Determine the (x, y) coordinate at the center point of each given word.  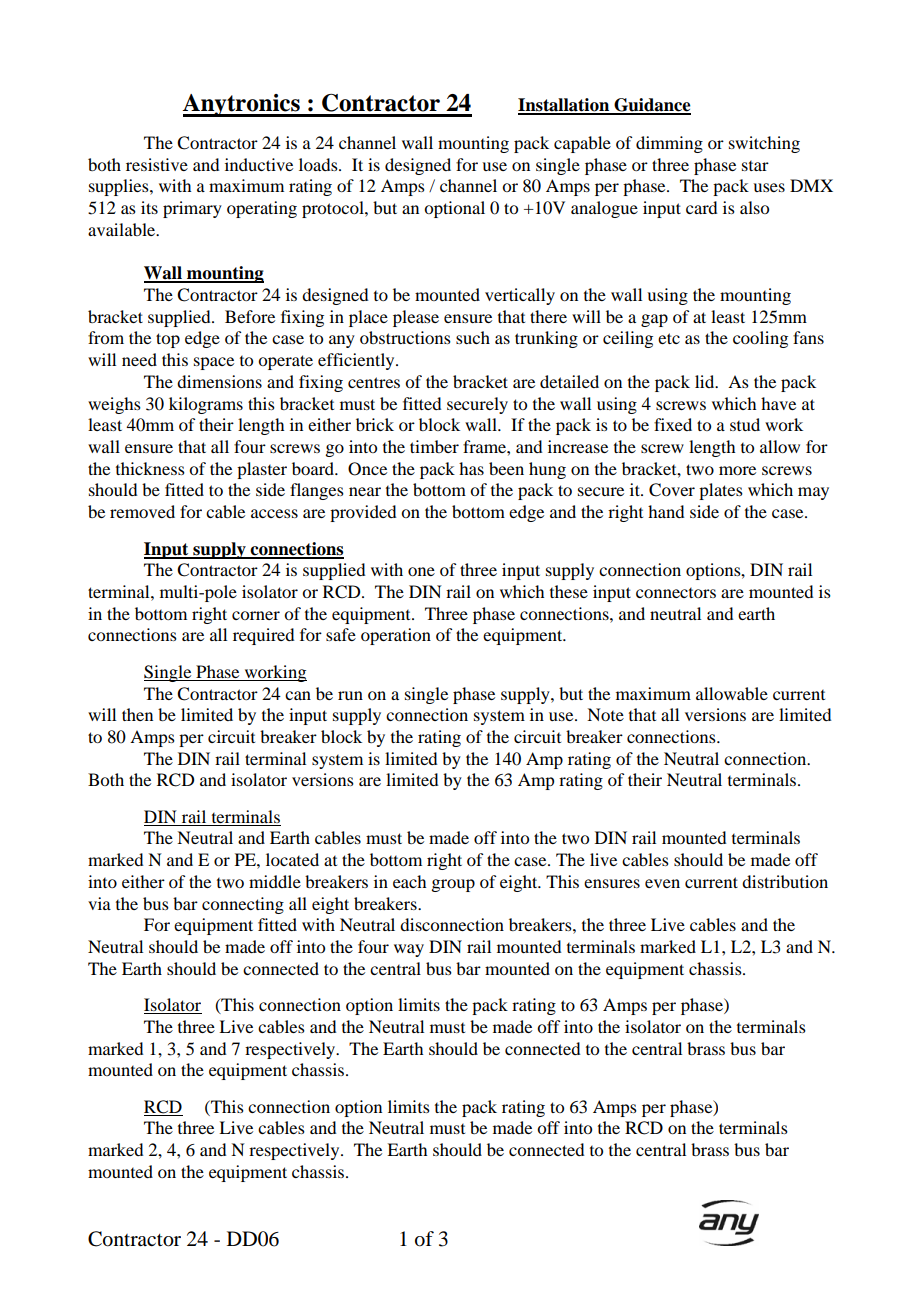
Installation (565, 106)
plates (721, 491)
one (421, 571)
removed (142, 511)
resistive (157, 164)
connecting (243, 905)
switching (764, 144)
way (409, 950)
